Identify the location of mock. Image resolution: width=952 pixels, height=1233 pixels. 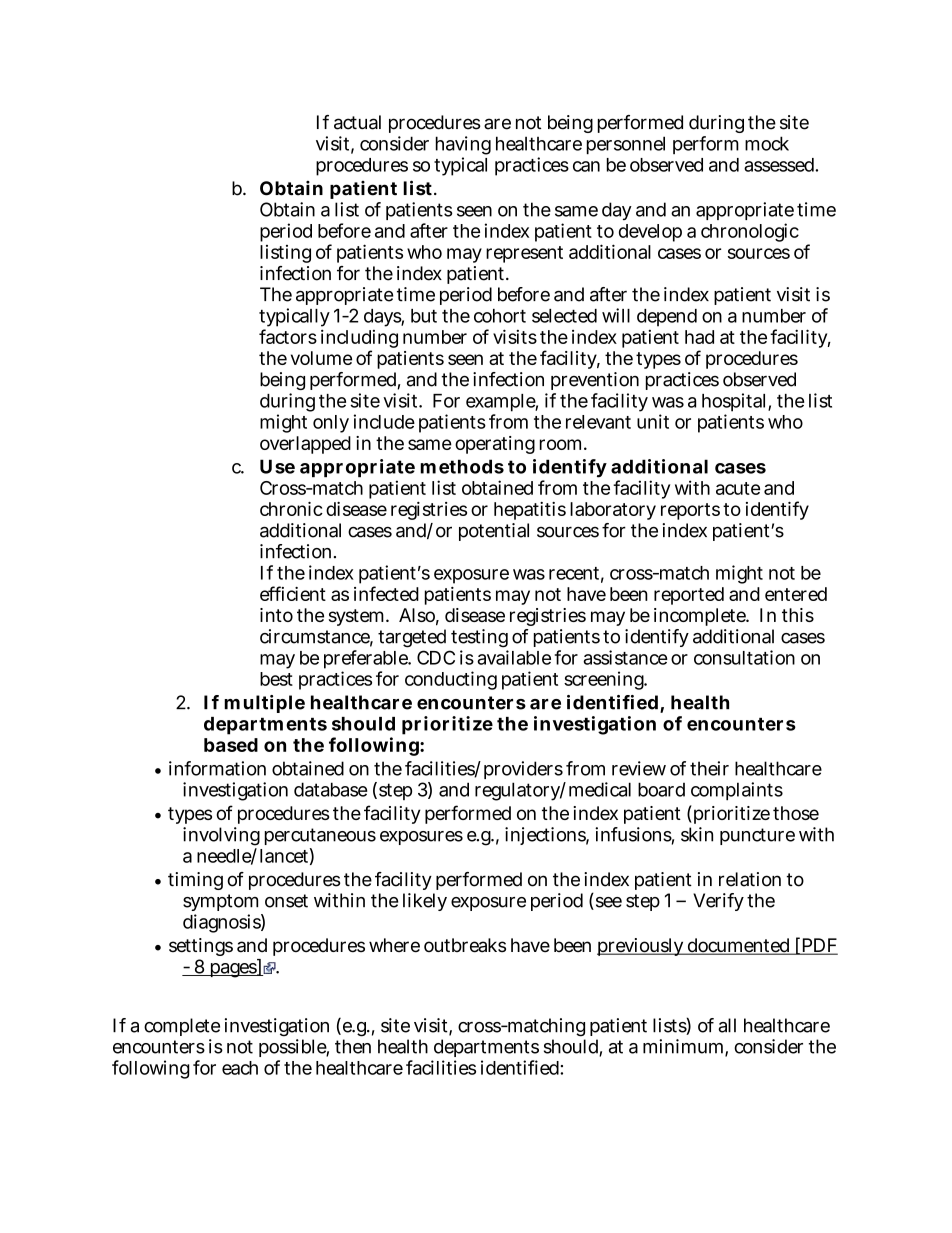
(767, 143).
